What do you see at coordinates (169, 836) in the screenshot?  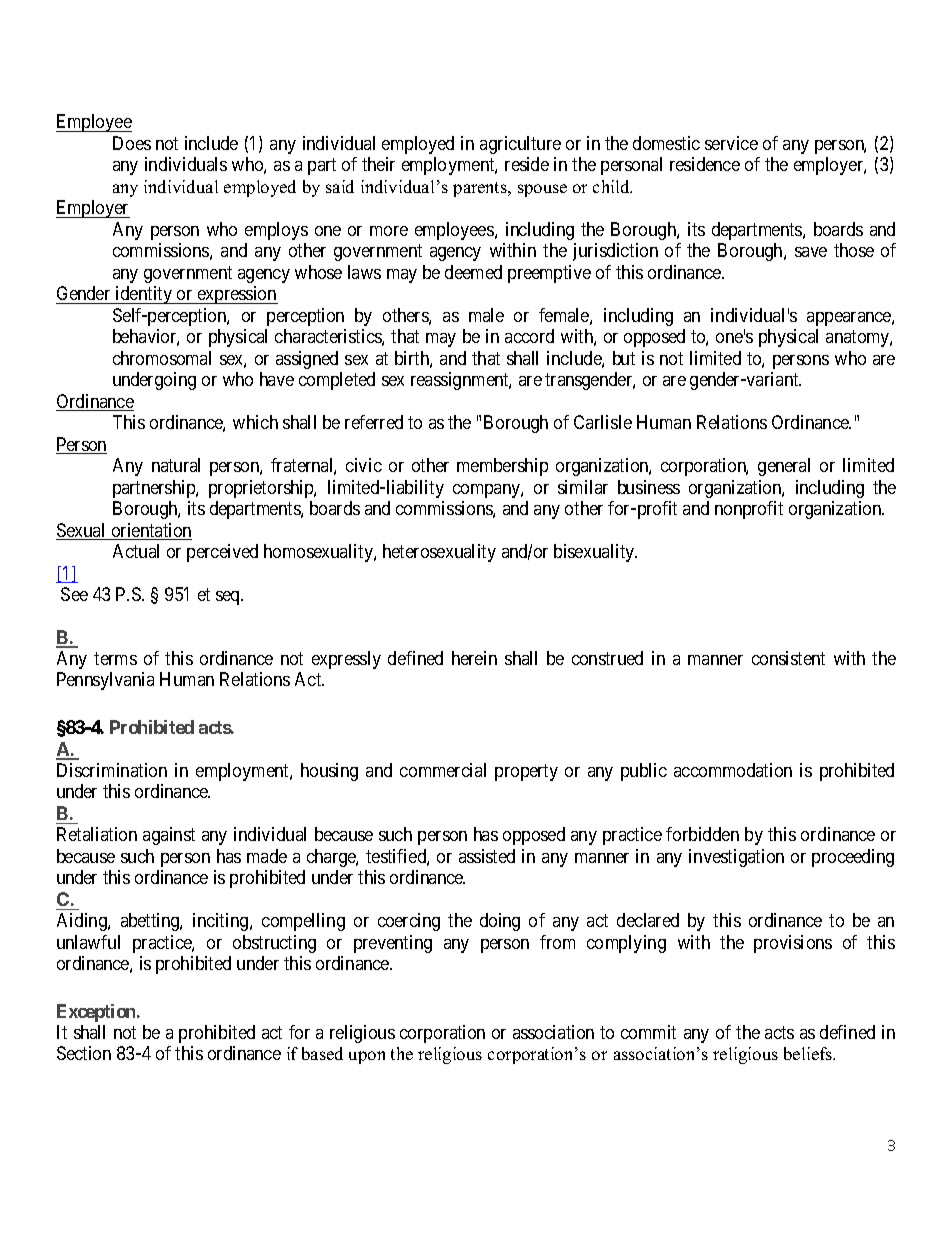 I see `against` at bounding box center [169, 836].
